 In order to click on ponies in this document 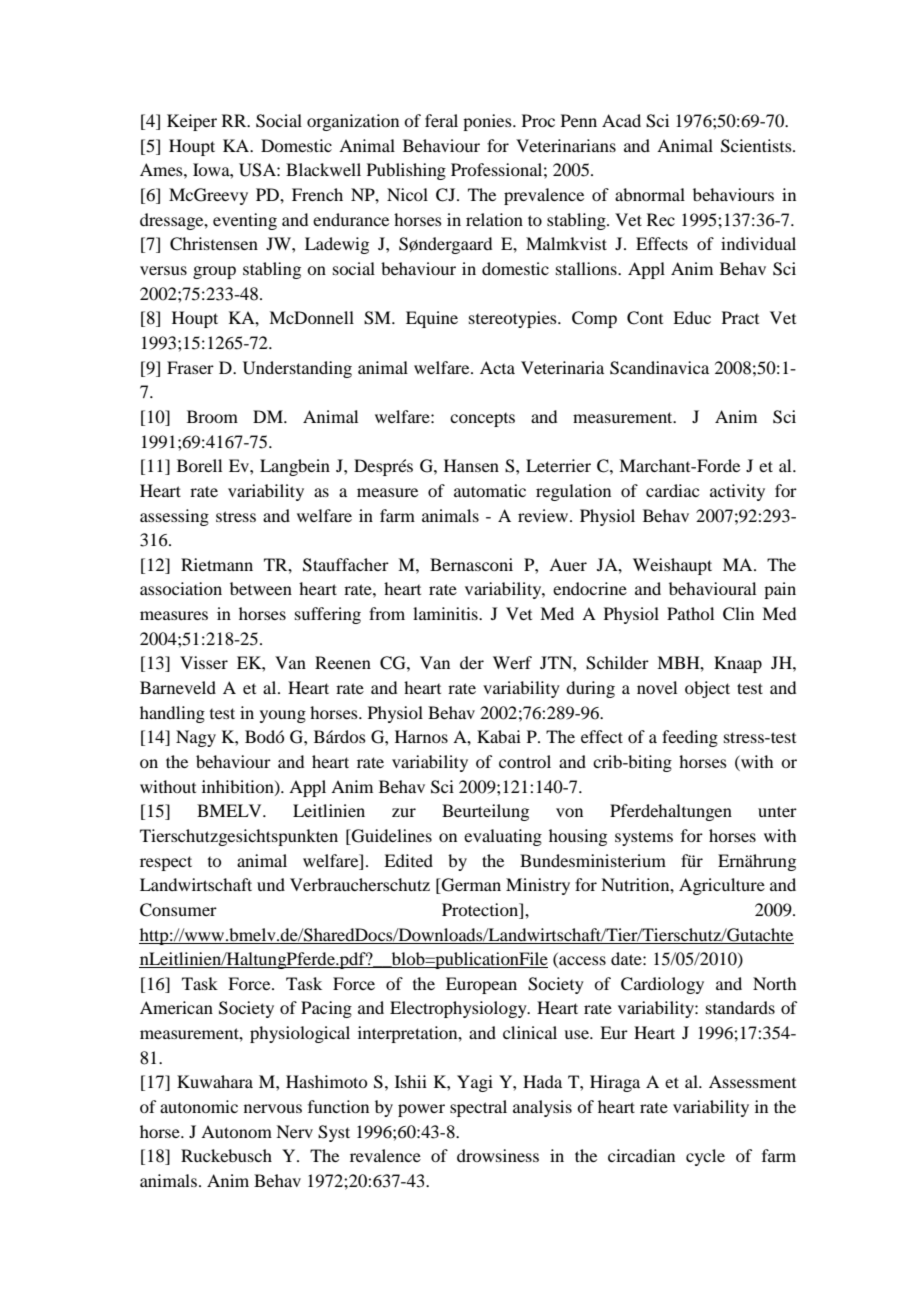, I will do `click(488, 122)`.
